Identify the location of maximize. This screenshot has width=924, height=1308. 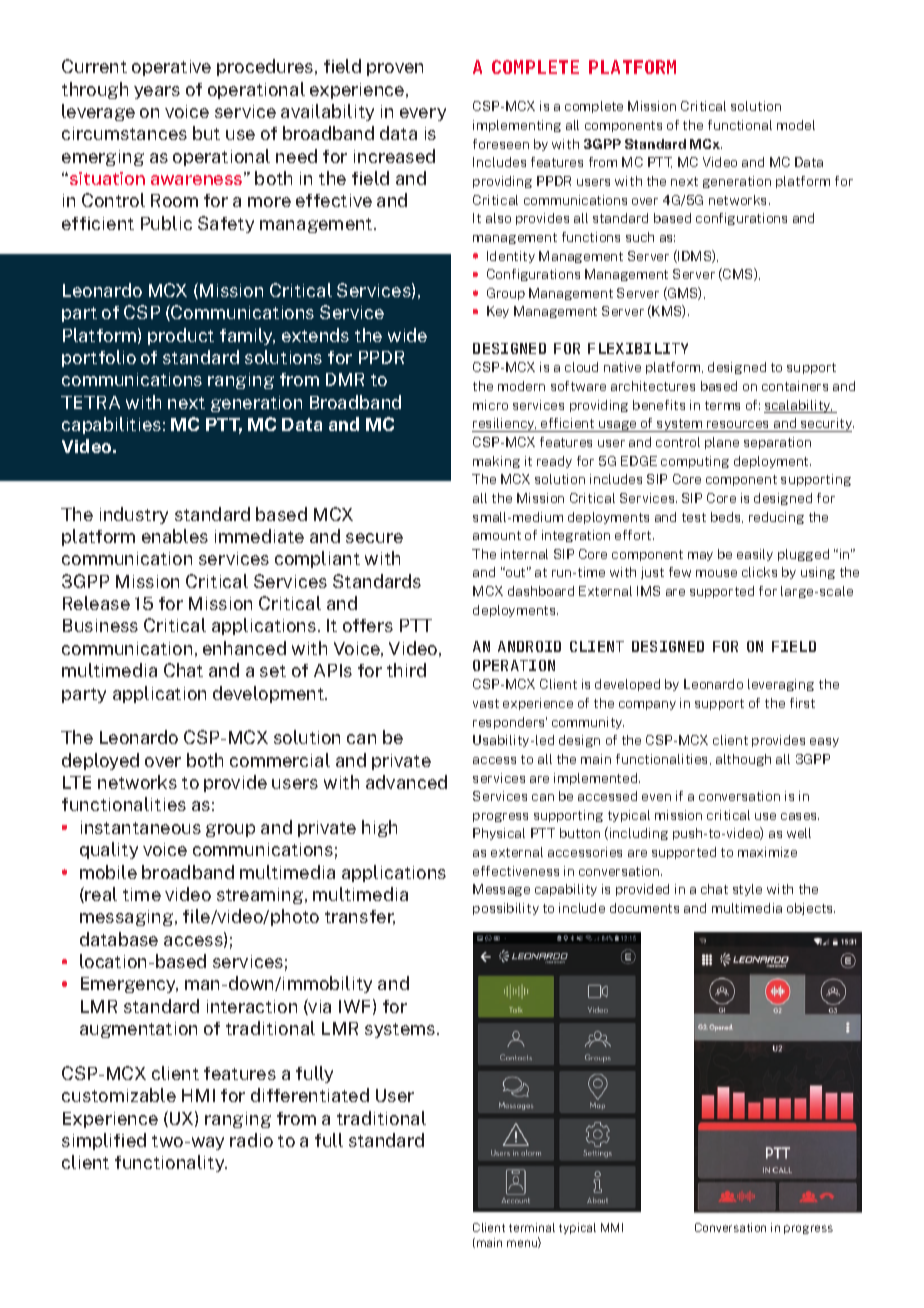
(767, 852).
